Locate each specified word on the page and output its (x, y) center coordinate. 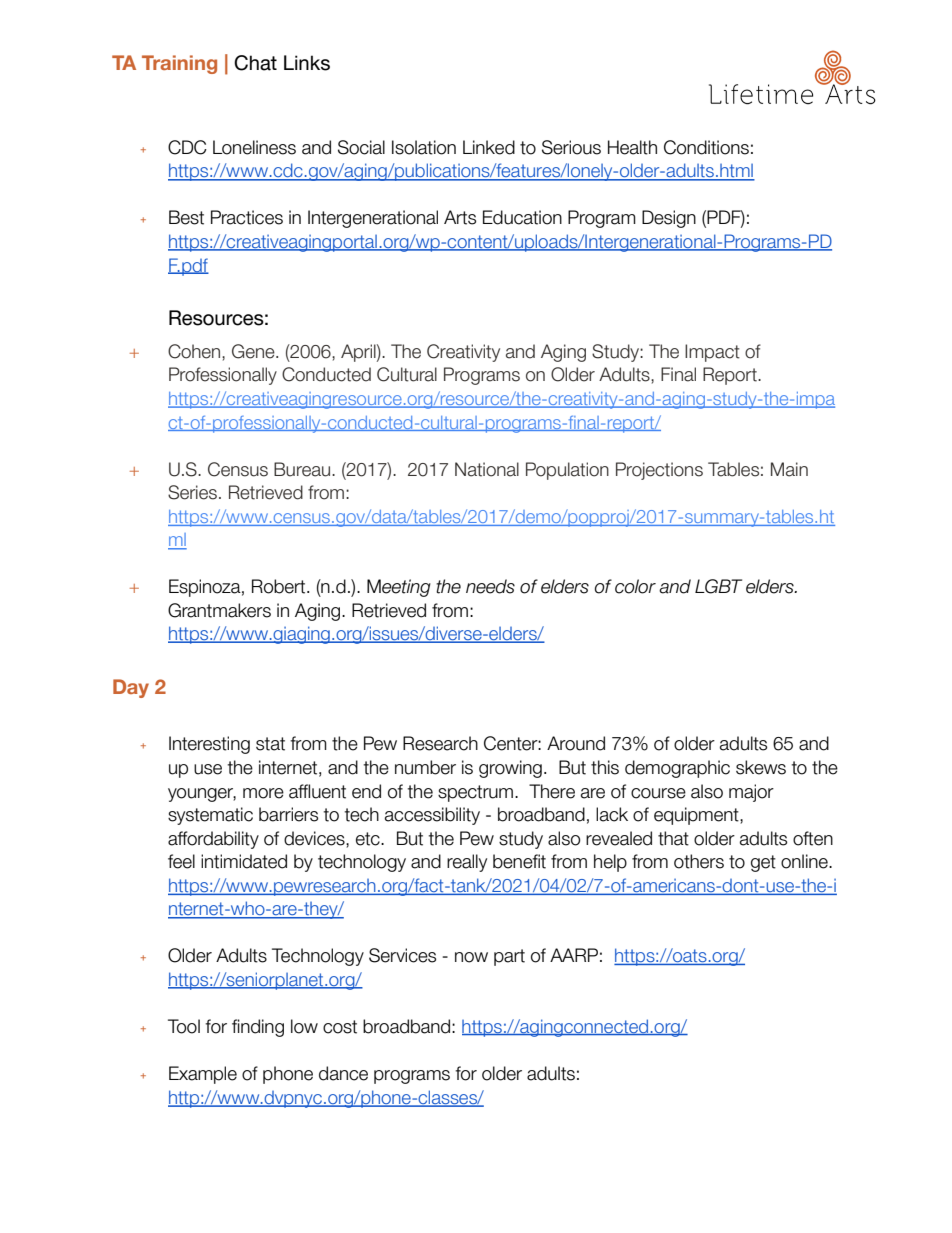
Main (789, 469)
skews (761, 767)
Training (179, 64)
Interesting (209, 745)
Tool (184, 1026)
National (487, 469)
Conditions (706, 147)
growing (510, 769)
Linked (489, 147)
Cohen (195, 351)
